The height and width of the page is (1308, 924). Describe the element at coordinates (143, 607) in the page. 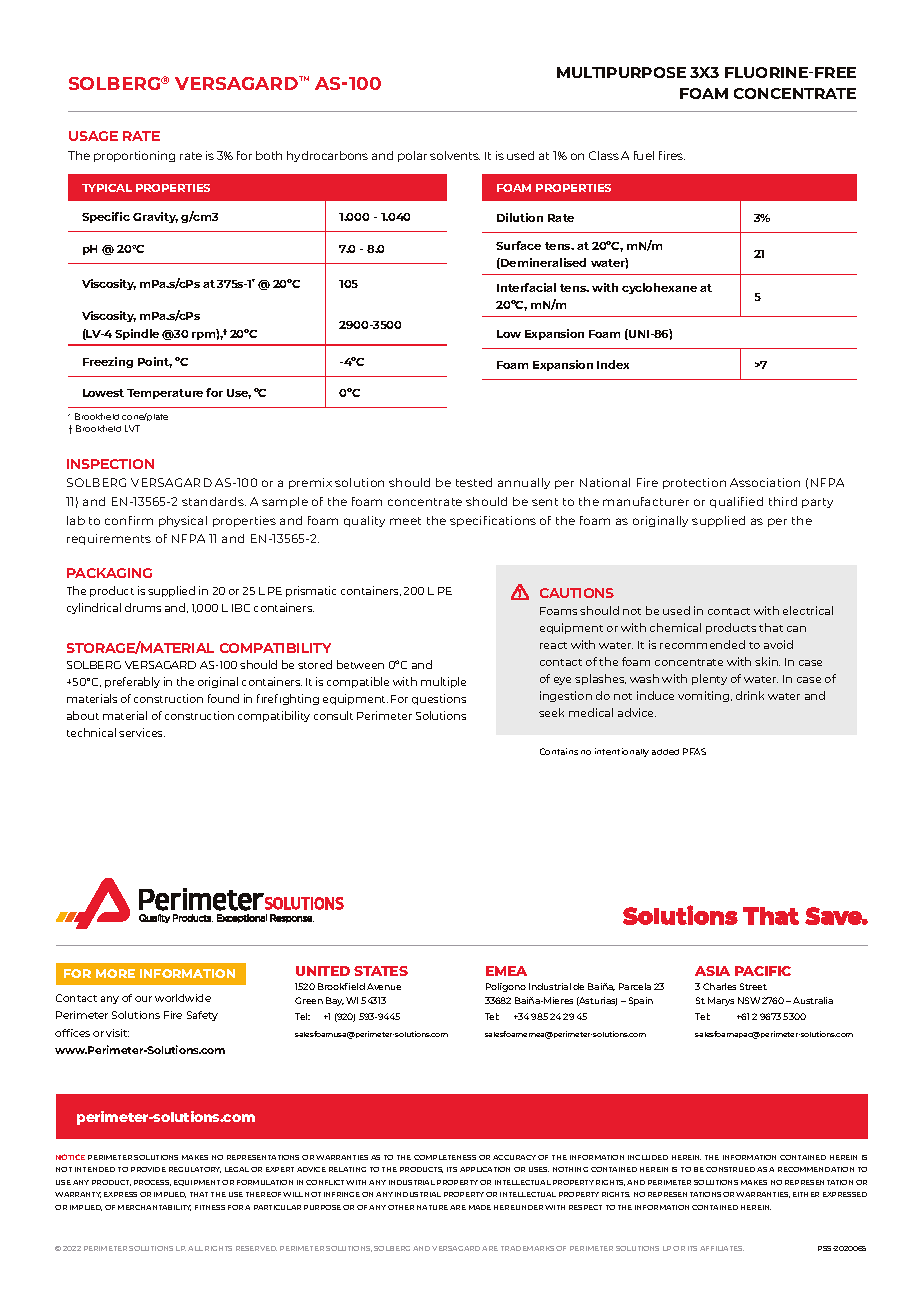

I see `drums` at that location.
